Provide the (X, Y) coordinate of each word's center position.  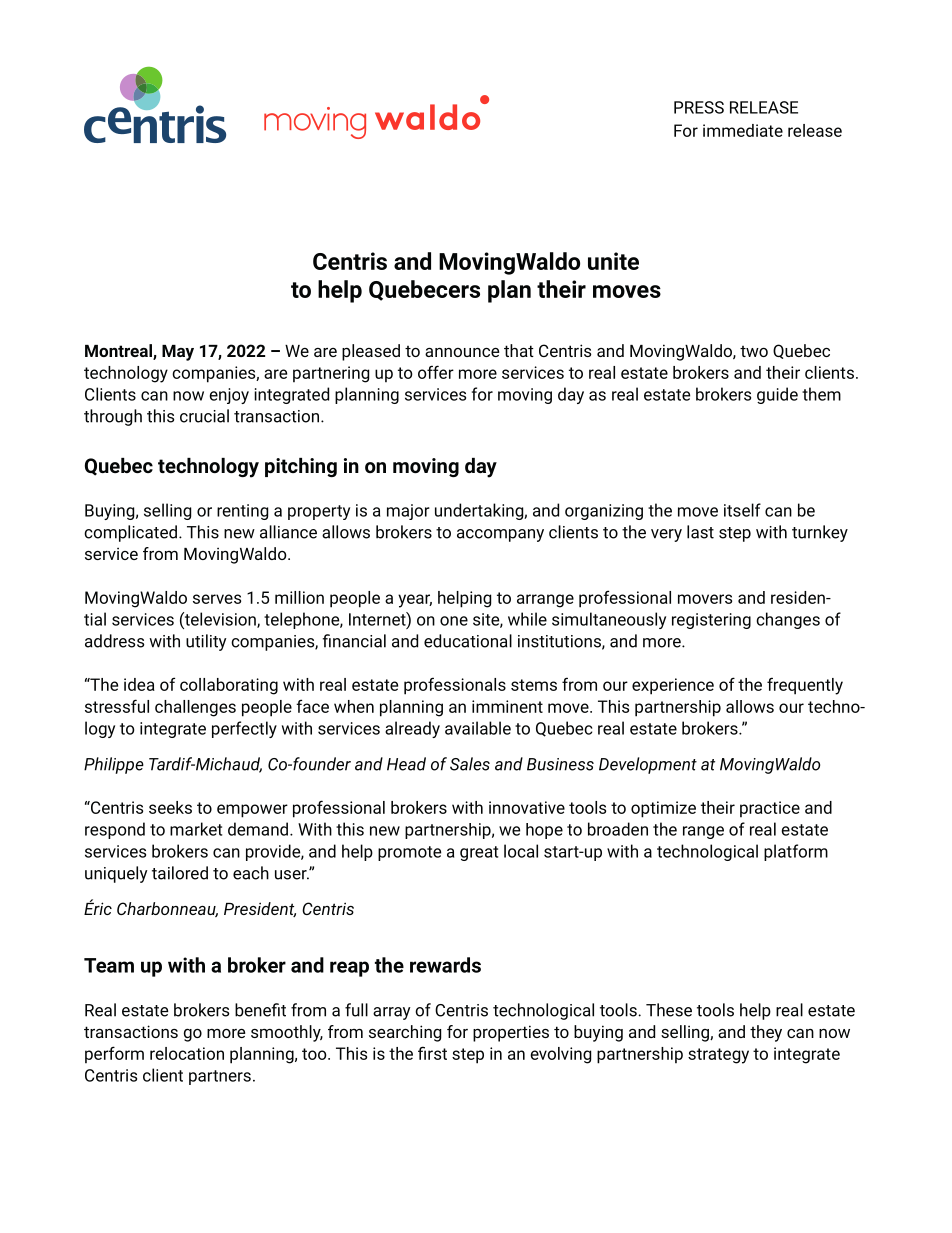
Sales (470, 764)
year (415, 601)
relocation (187, 1053)
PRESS (699, 107)
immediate (743, 130)
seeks (170, 807)
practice (770, 809)
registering (711, 621)
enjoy (229, 396)
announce (462, 352)
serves (217, 599)
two (754, 351)
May (178, 353)
